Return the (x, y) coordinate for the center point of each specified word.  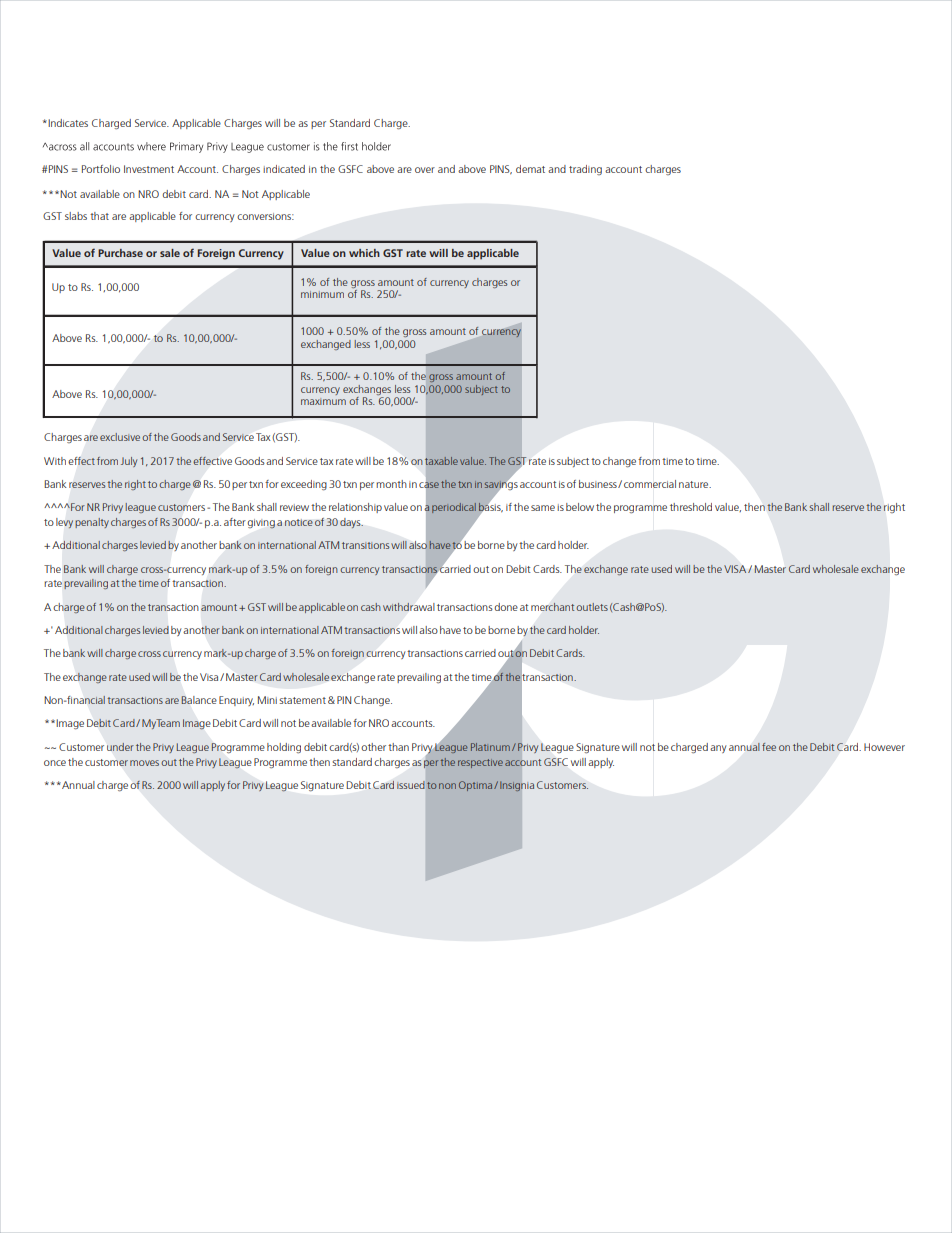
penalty (92, 523)
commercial (650, 484)
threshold (691, 507)
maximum (323, 401)
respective (480, 763)
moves (144, 763)
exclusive (120, 437)
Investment (149, 169)
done (506, 607)
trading (585, 170)
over (425, 170)
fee (769, 747)
